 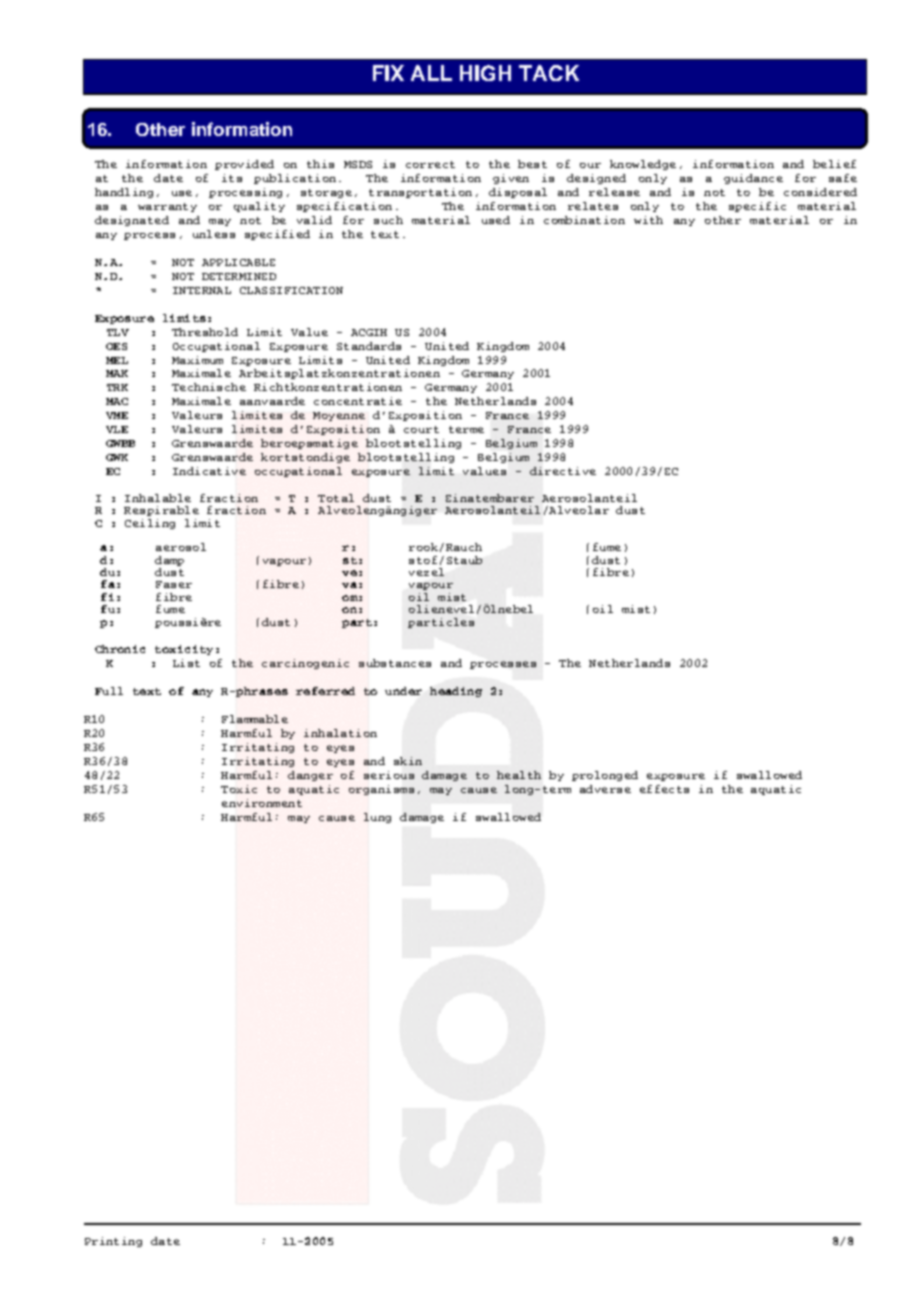 I want to click on guidance, so click(x=753, y=179).
